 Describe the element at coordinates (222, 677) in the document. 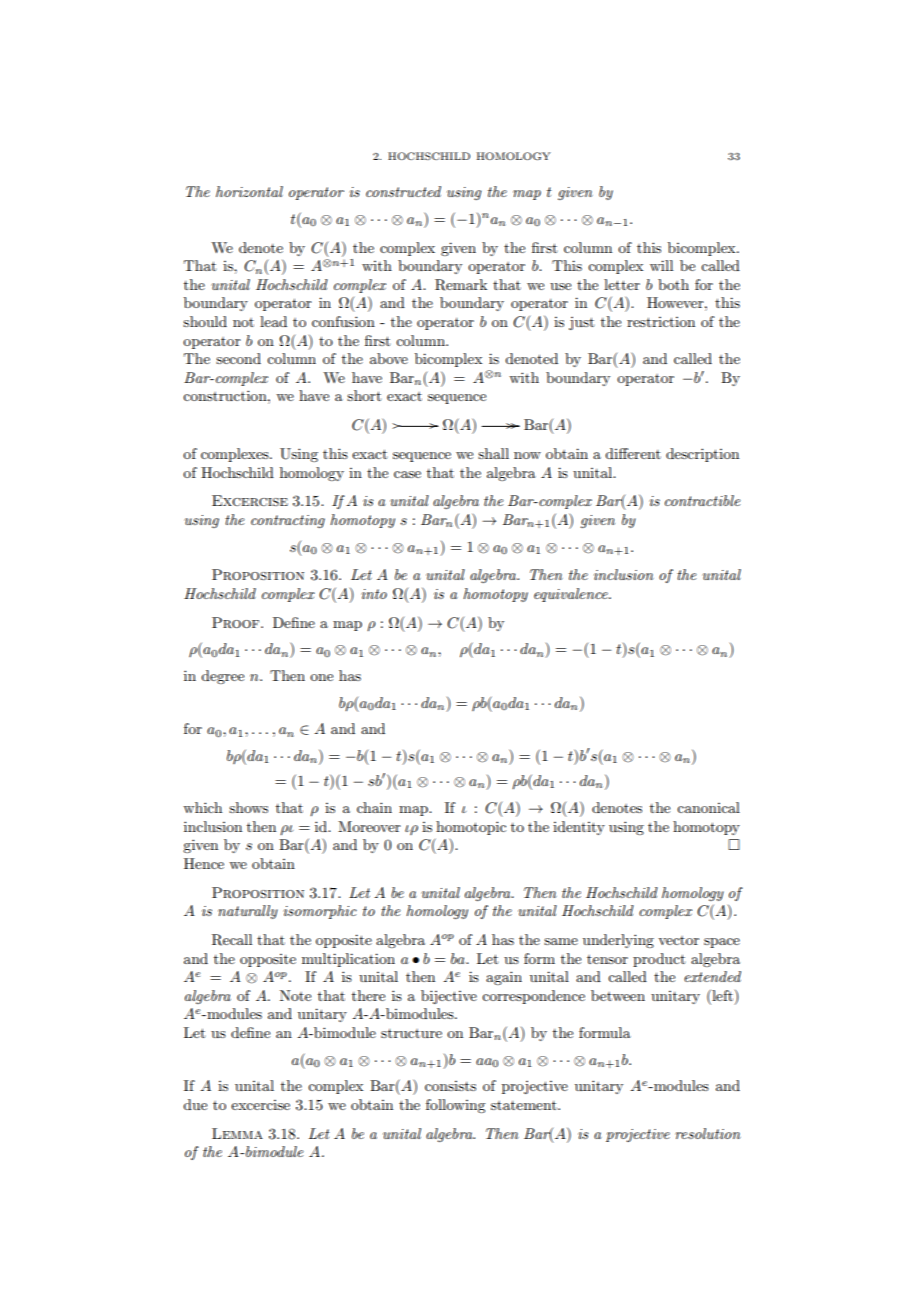

I see `degree` at that location.
